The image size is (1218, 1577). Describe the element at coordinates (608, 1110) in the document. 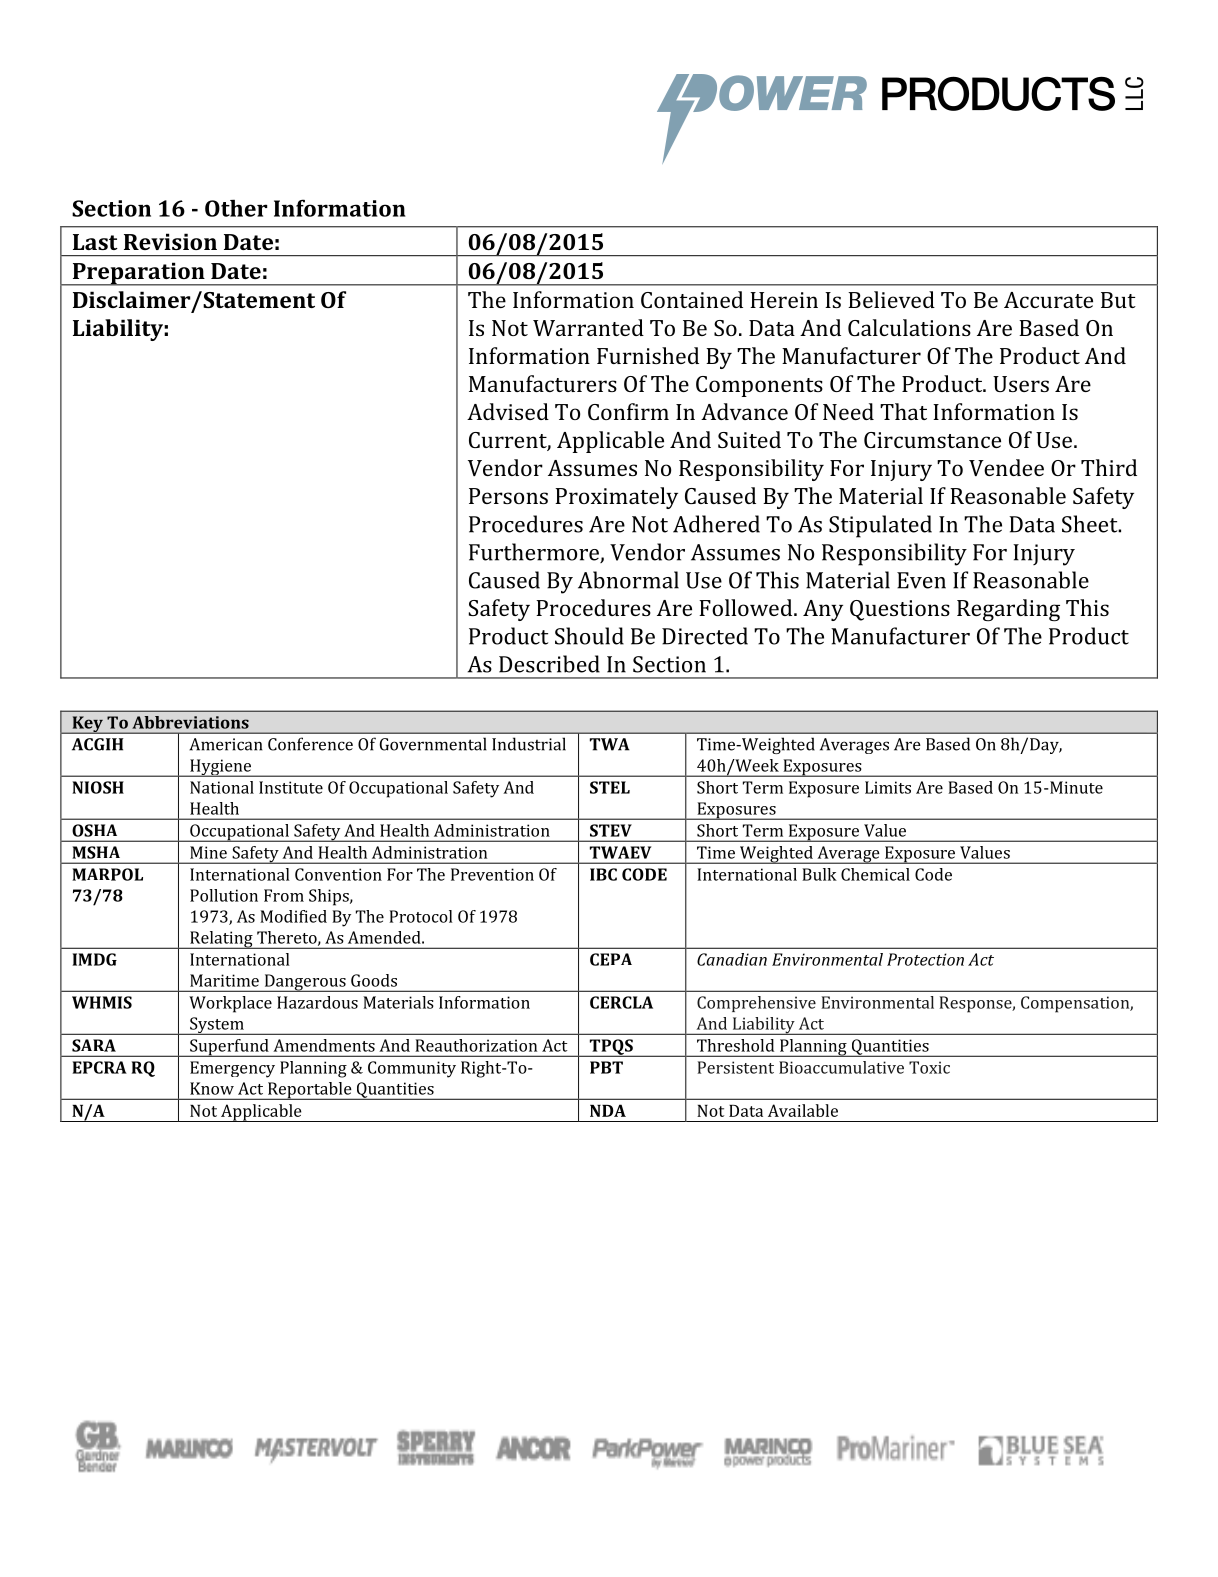

I see `NDA` at that location.
